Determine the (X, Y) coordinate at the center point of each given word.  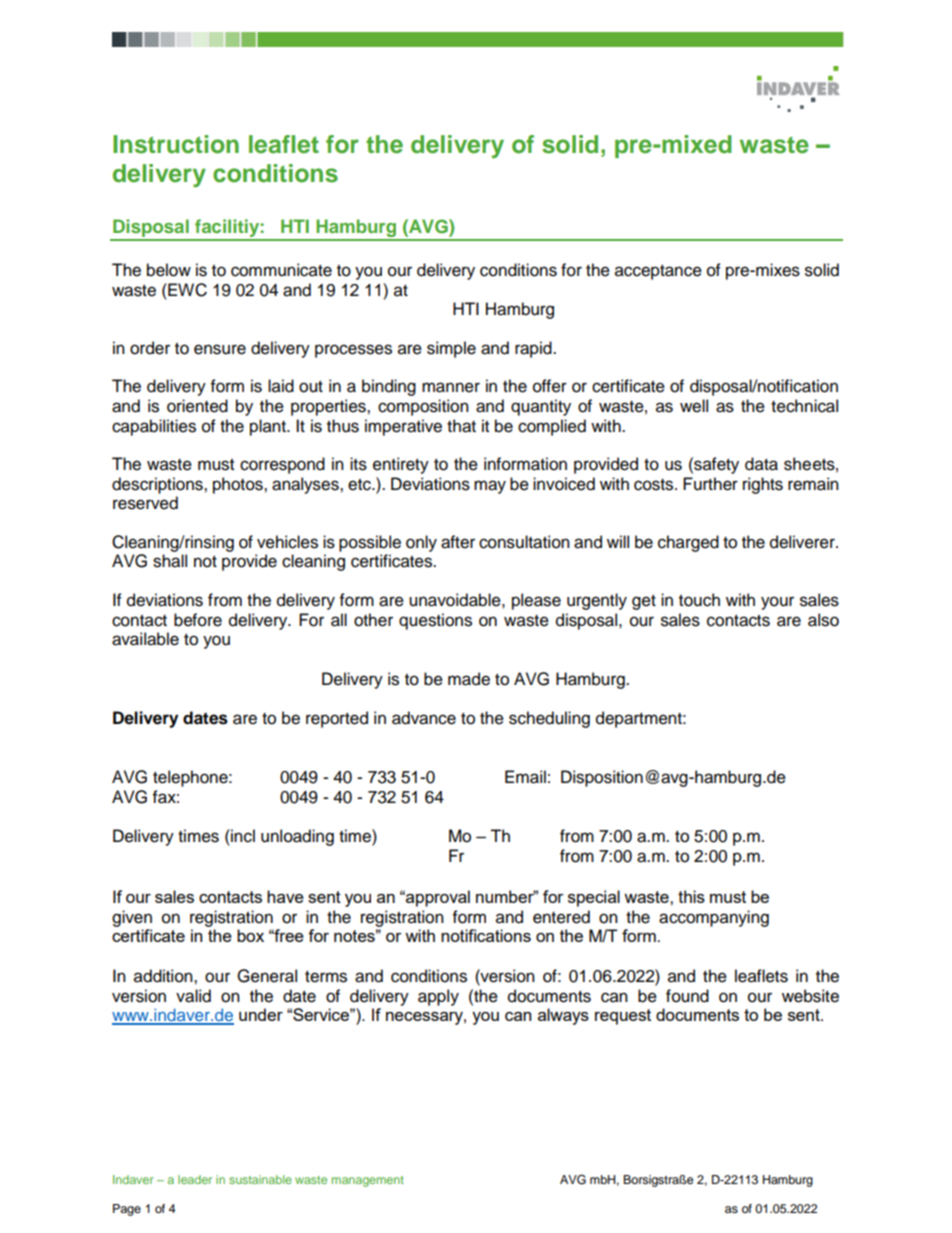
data (761, 464)
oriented (197, 406)
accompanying (714, 918)
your (777, 603)
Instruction (176, 144)
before (198, 620)
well (694, 406)
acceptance (658, 272)
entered (561, 917)
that (461, 426)
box (250, 935)
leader (195, 1179)
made (469, 679)
